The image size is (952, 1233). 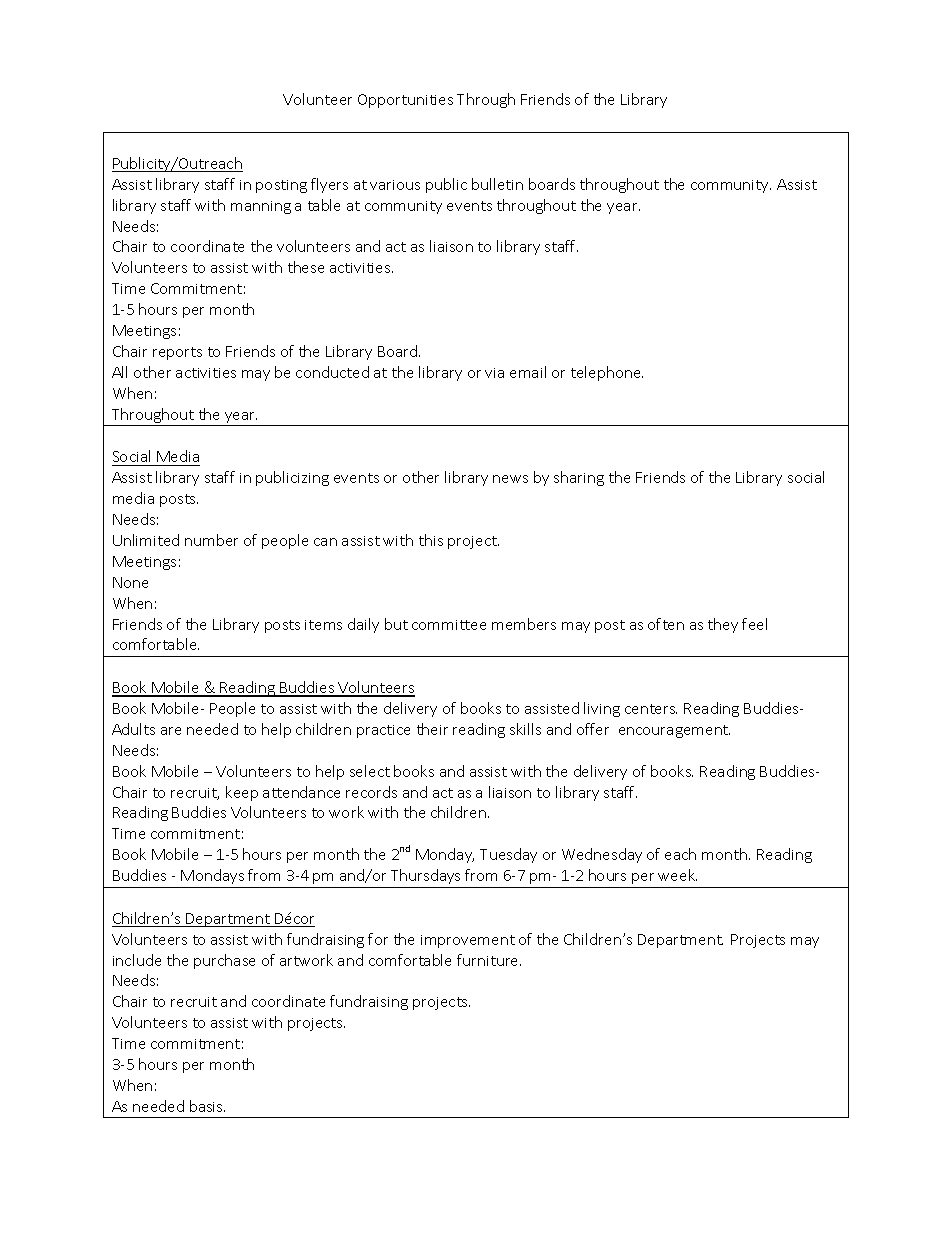 What do you see at coordinates (261, 207) in the screenshot?
I see `manning` at bounding box center [261, 207].
